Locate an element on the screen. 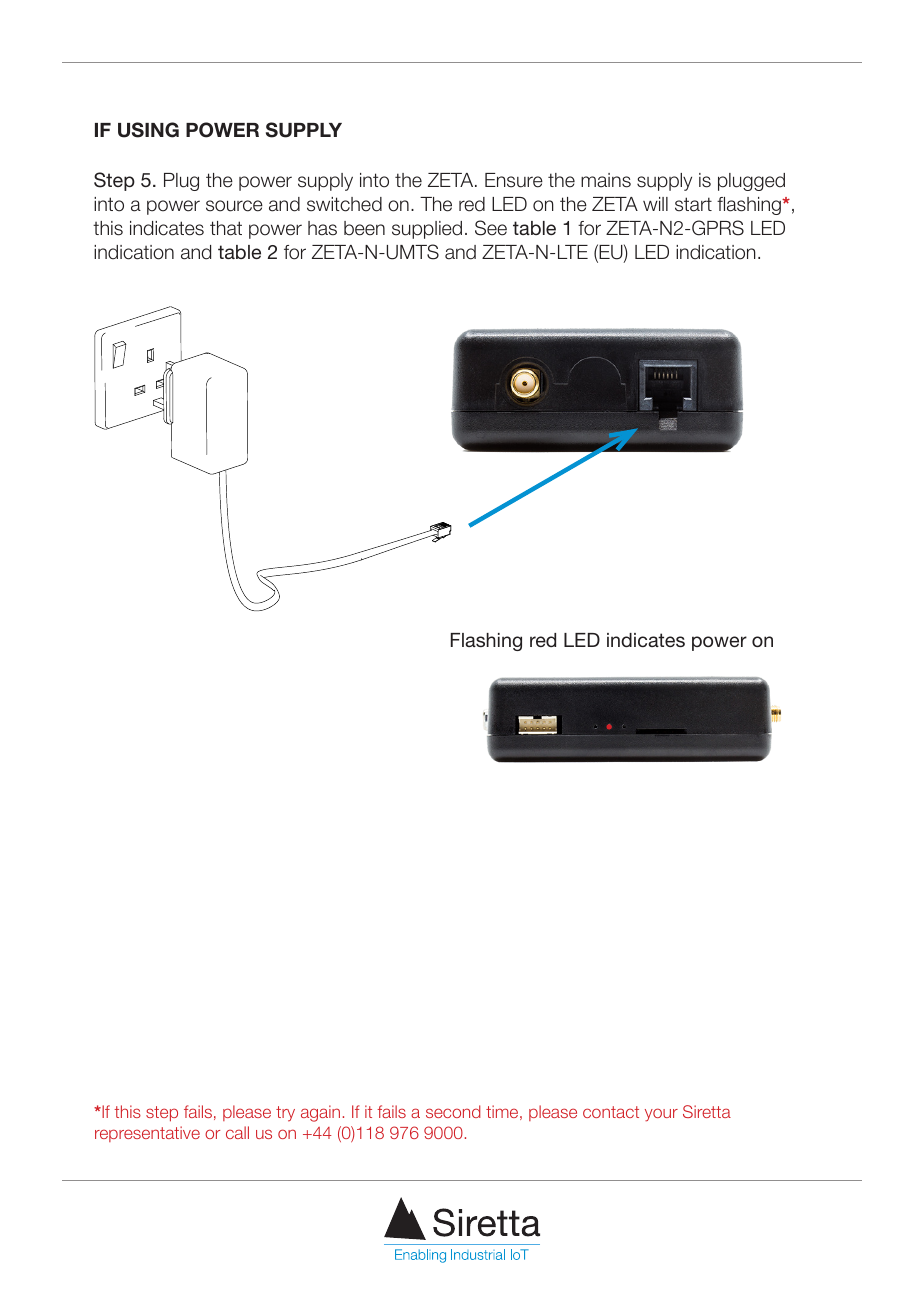 This screenshot has height=1311, width=924. again is located at coordinates (320, 1113).
